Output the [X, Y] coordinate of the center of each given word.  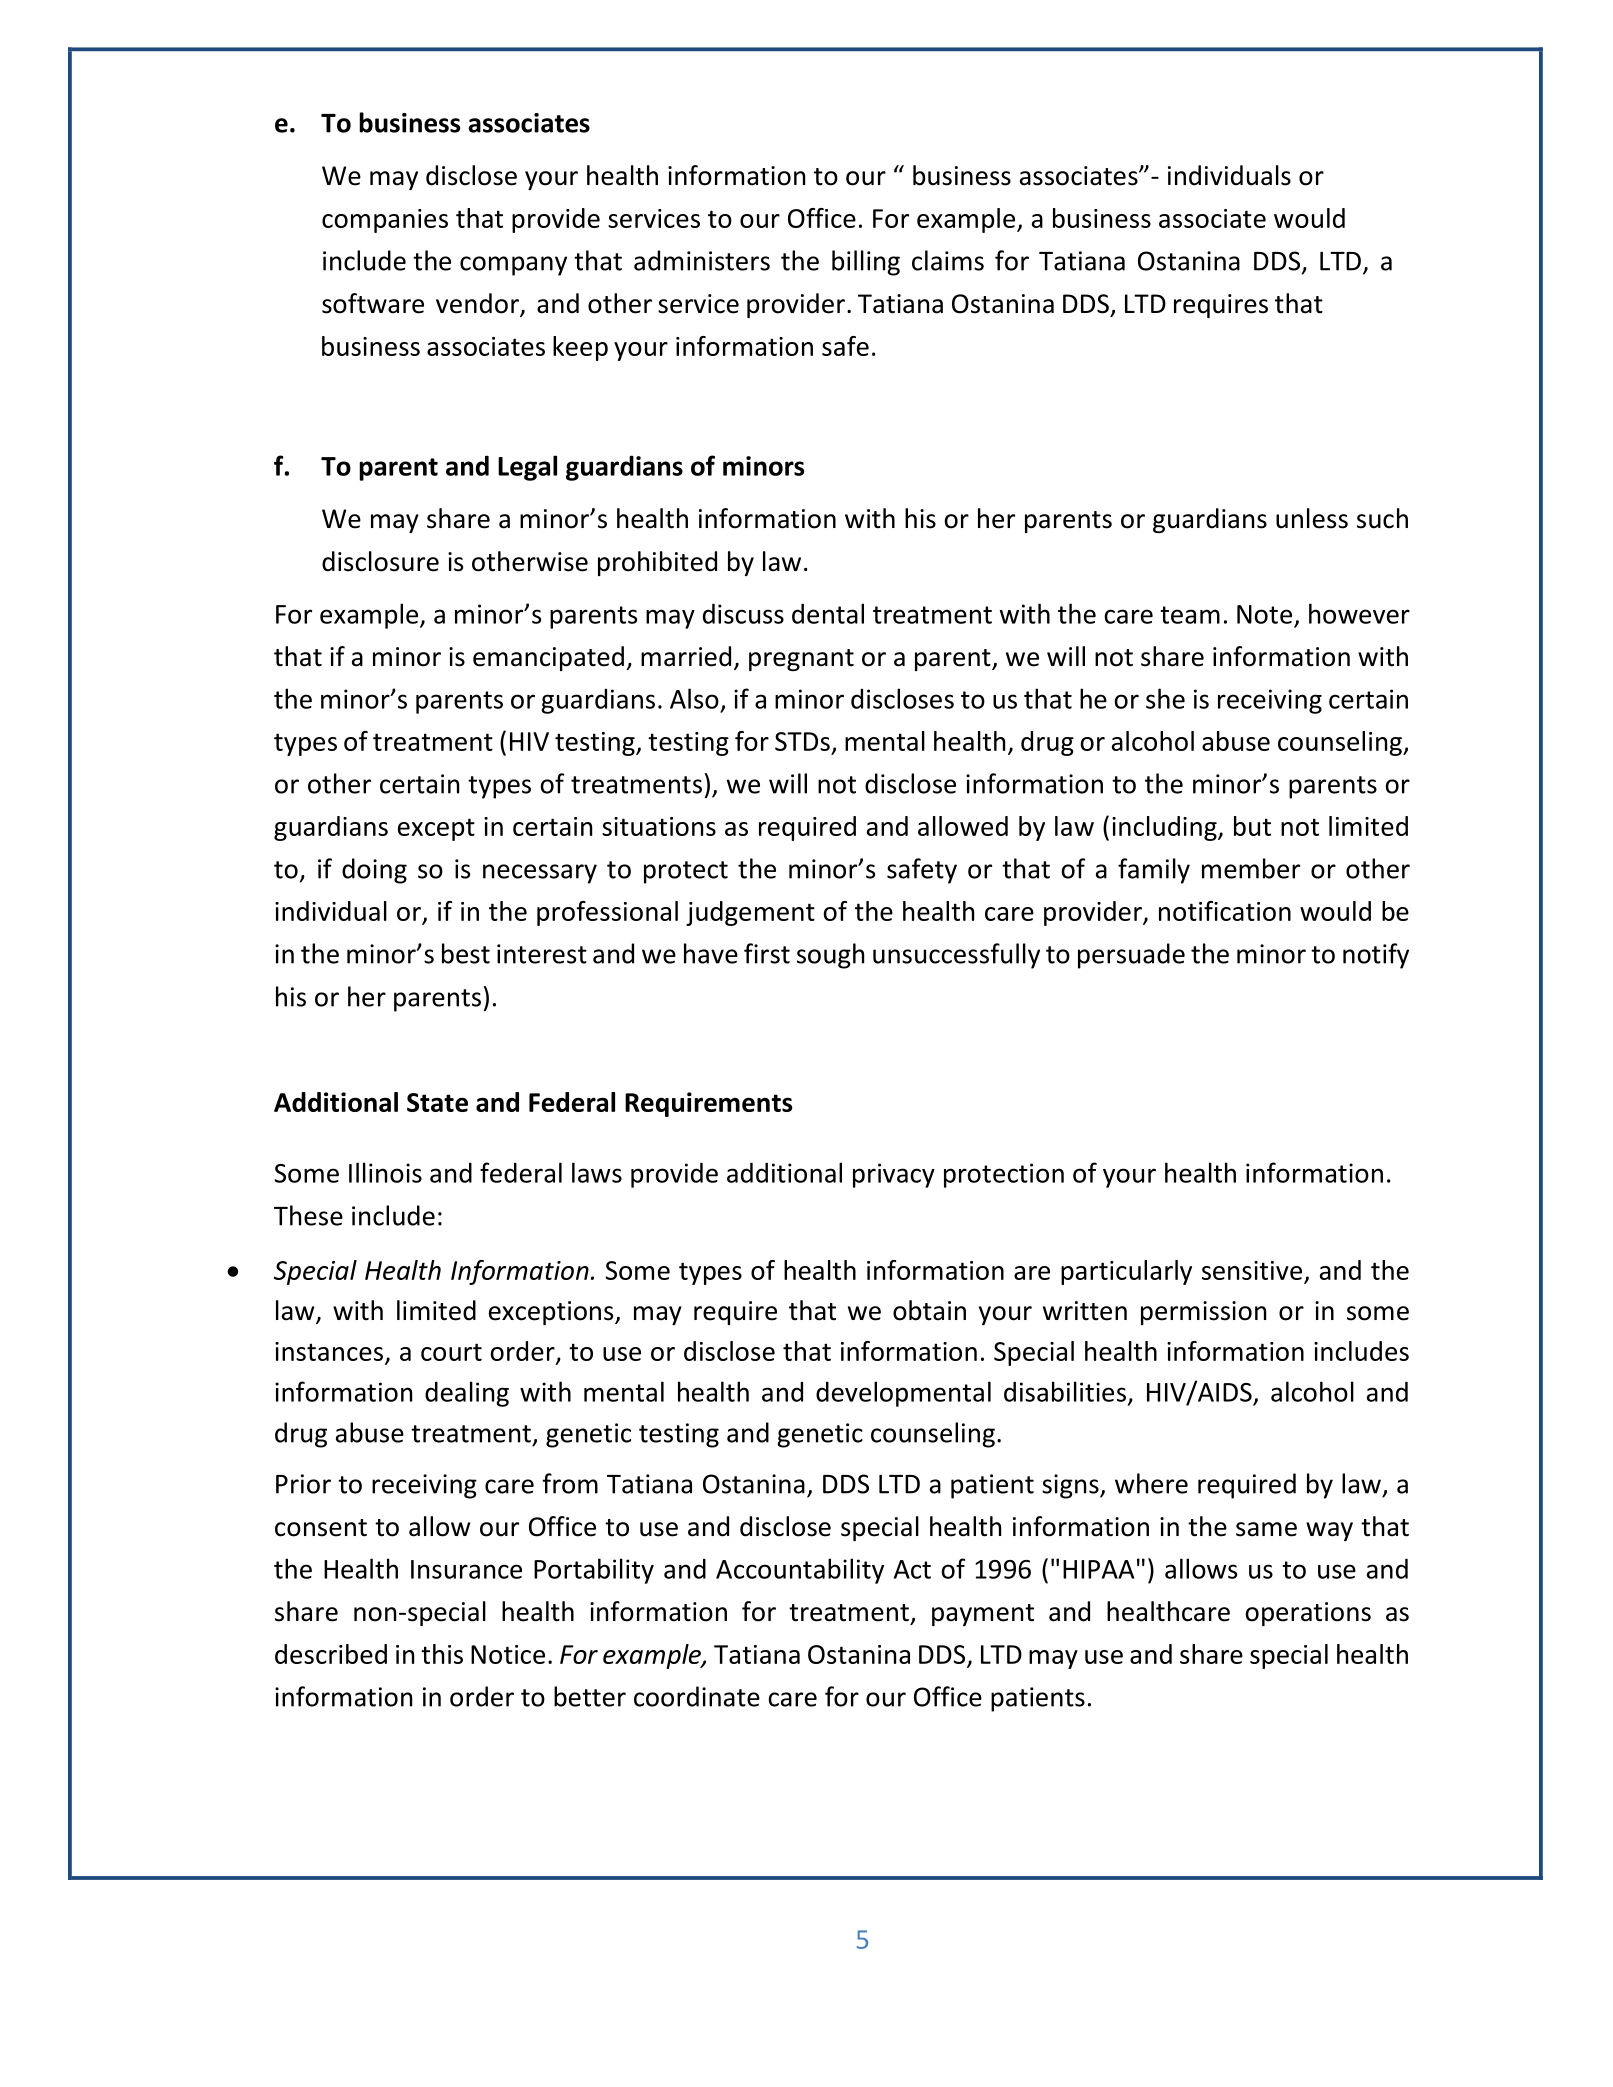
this [442, 1654]
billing [866, 263]
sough [830, 956]
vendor [478, 304]
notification [1225, 911]
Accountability [800, 1571]
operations [1308, 1614]
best [466, 953]
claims [948, 260]
